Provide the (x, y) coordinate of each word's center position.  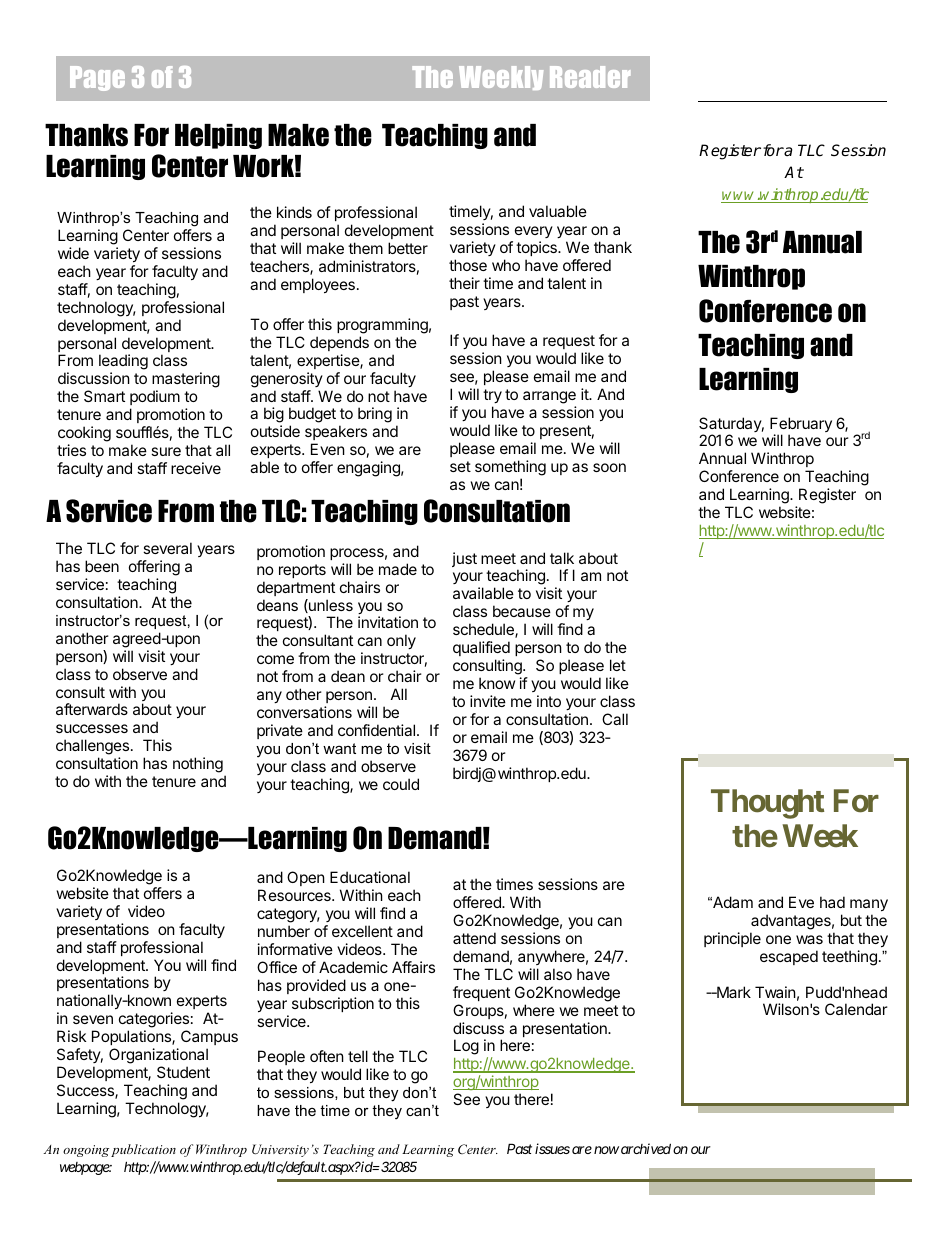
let (618, 665)
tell (358, 1056)
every (534, 232)
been (102, 566)
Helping (218, 136)
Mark (733, 992)
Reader (590, 77)
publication (143, 1150)
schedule (484, 630)
